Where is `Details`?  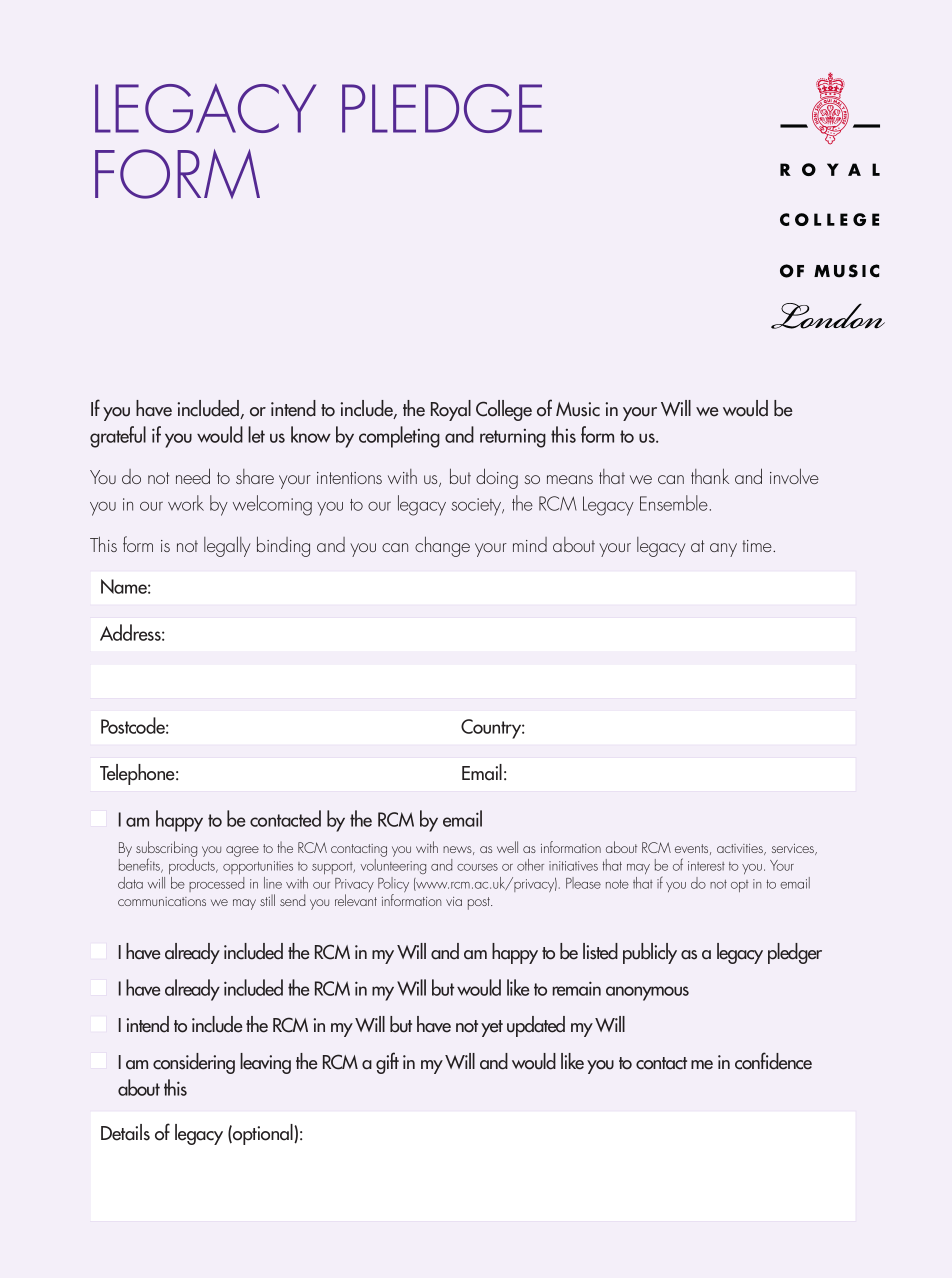 Details is located at coordinates (125, 1132).
